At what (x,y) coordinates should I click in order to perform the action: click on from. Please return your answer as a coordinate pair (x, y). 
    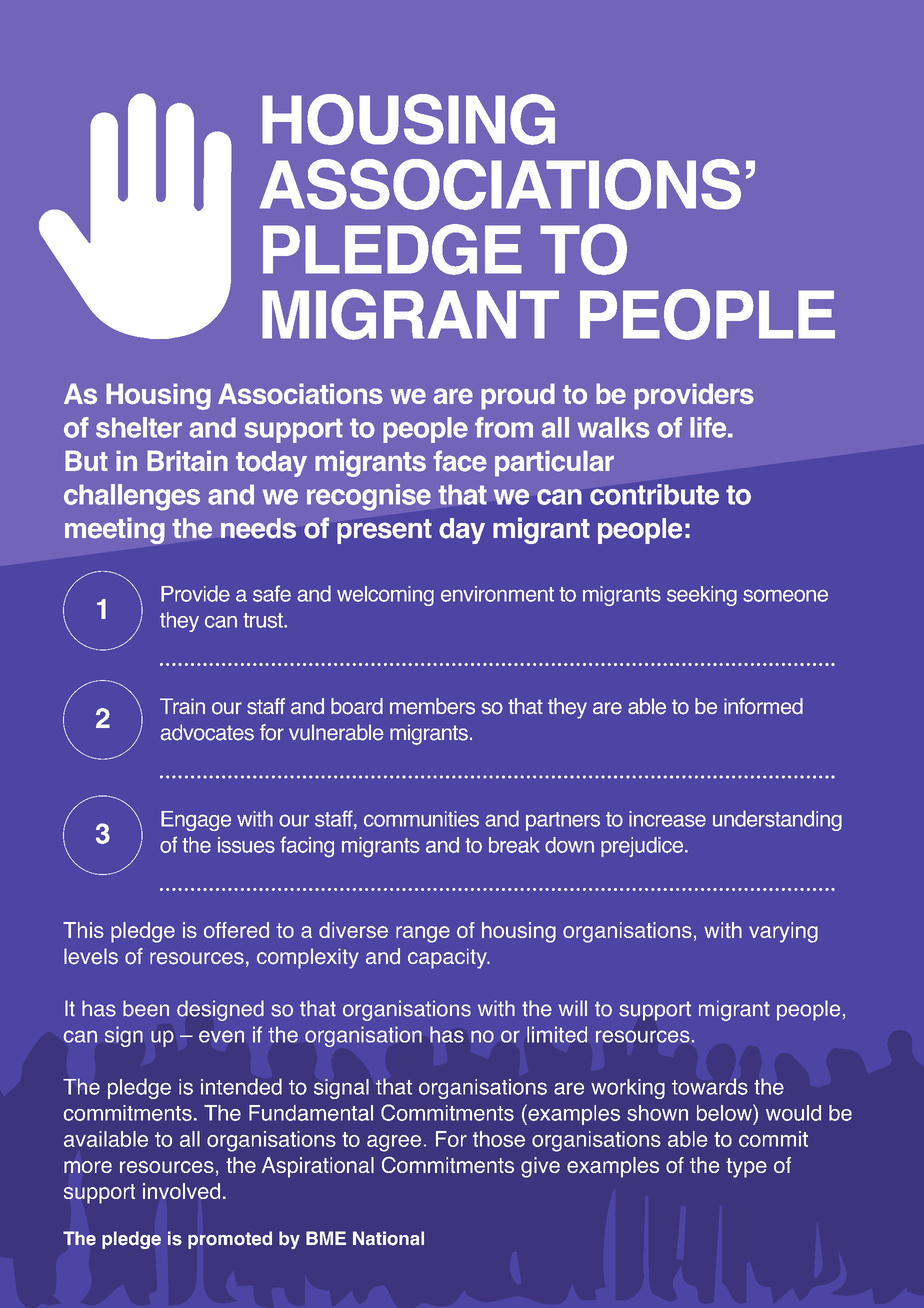
    Looking at the image, I should click on (504, 427).
